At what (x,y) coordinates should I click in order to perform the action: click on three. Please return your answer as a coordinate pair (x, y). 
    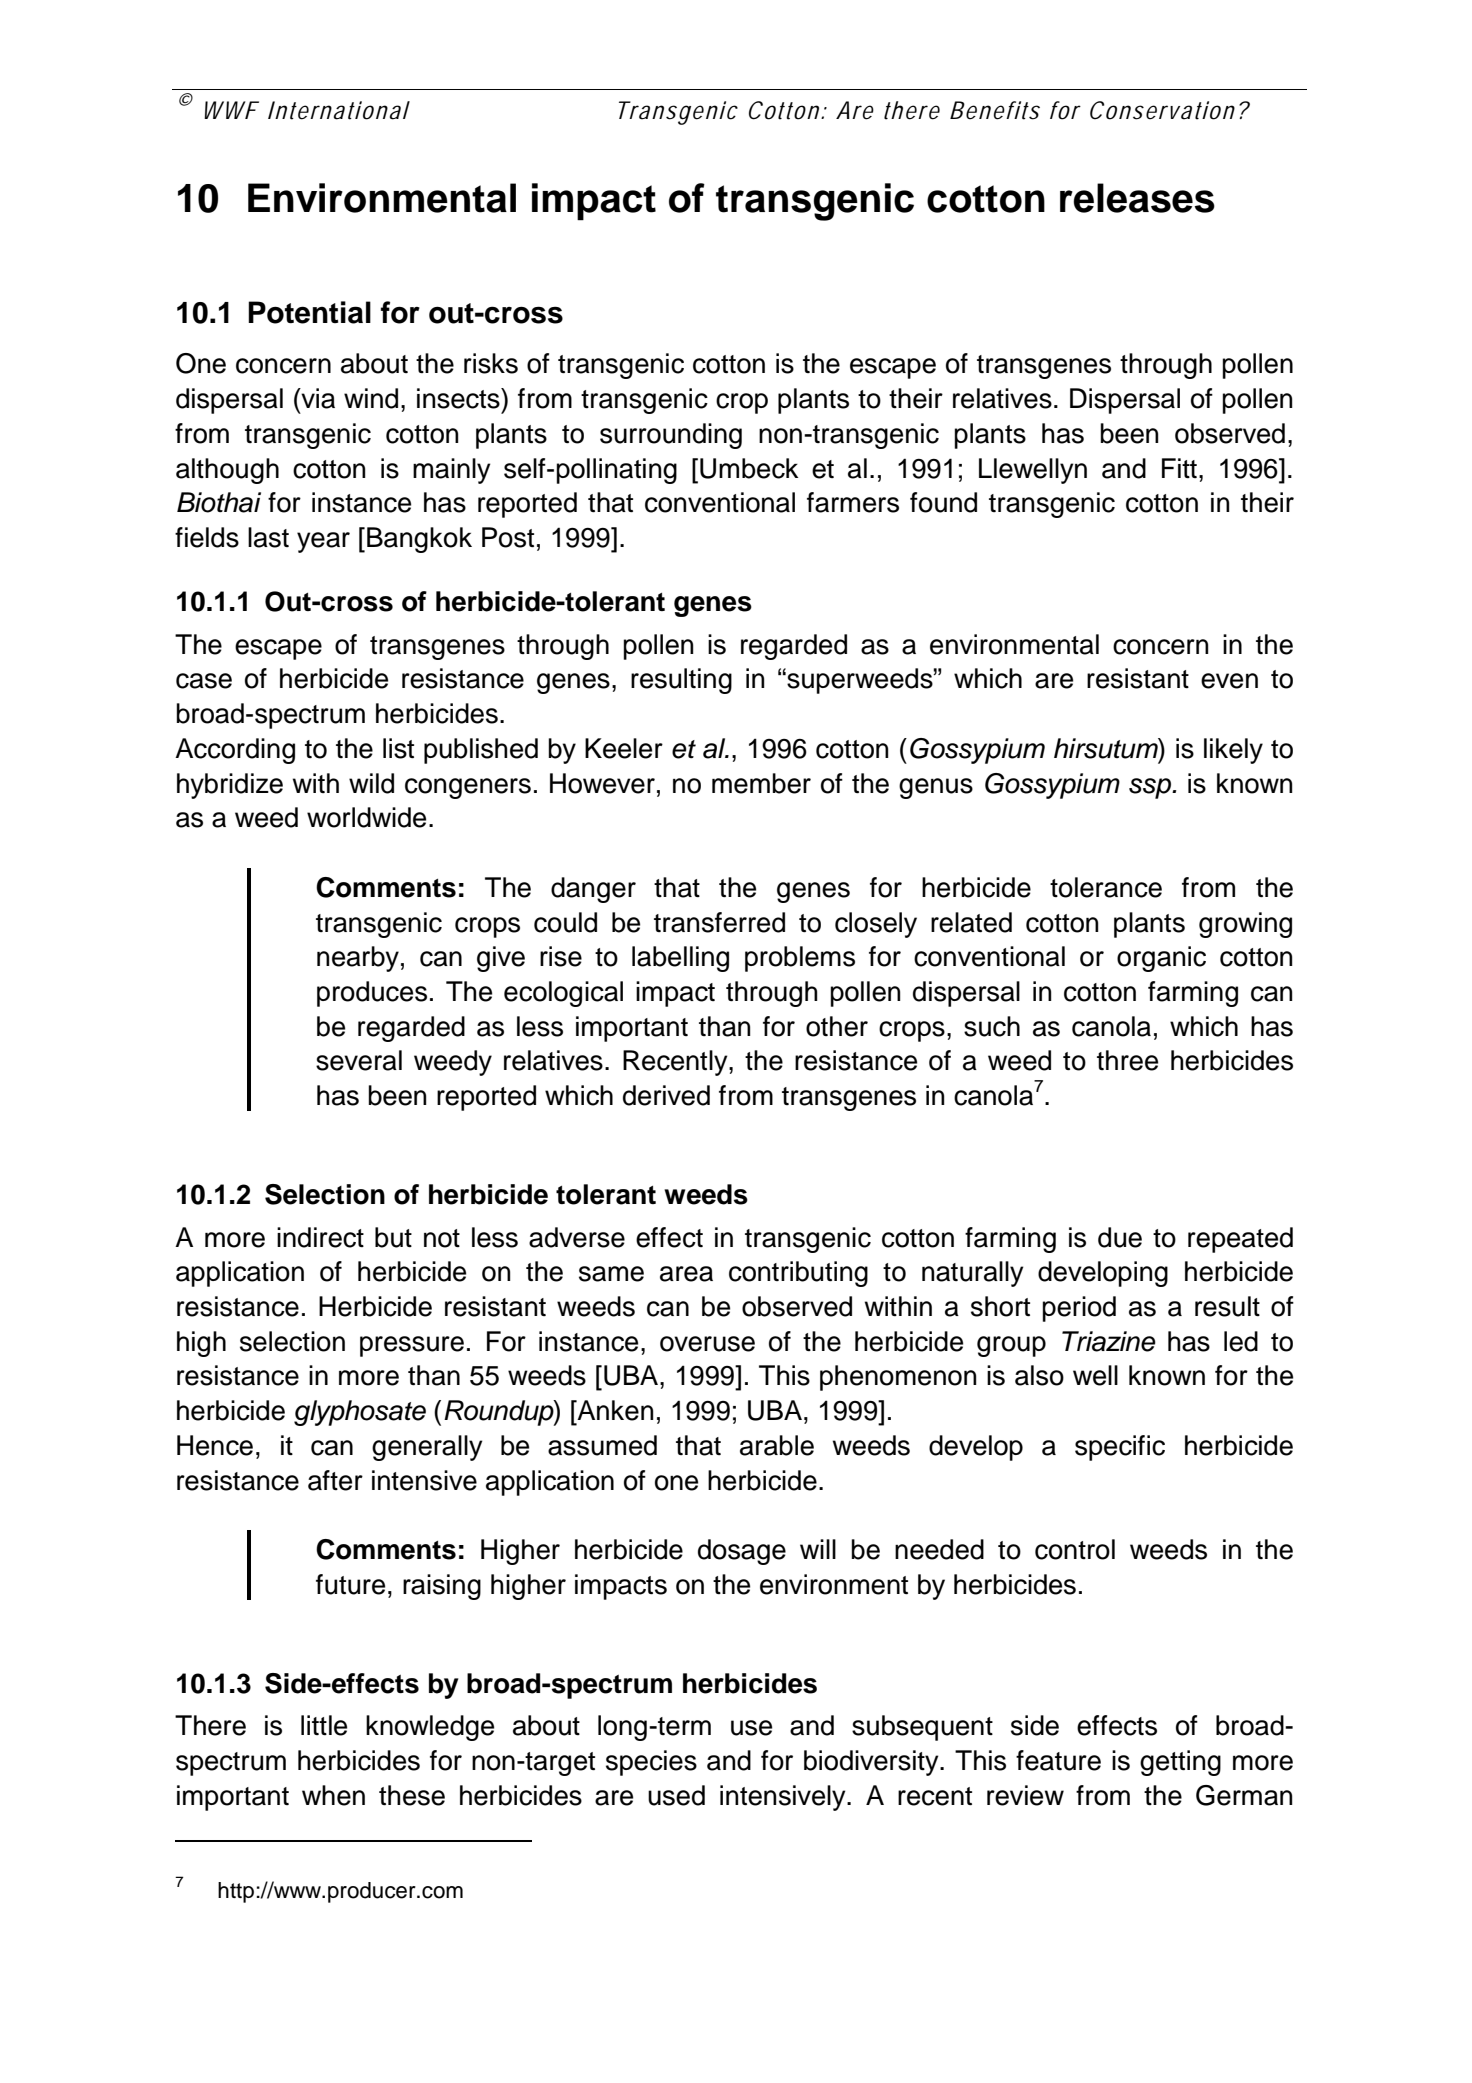
    Looking at the image, I should click on (1127, 1060).
